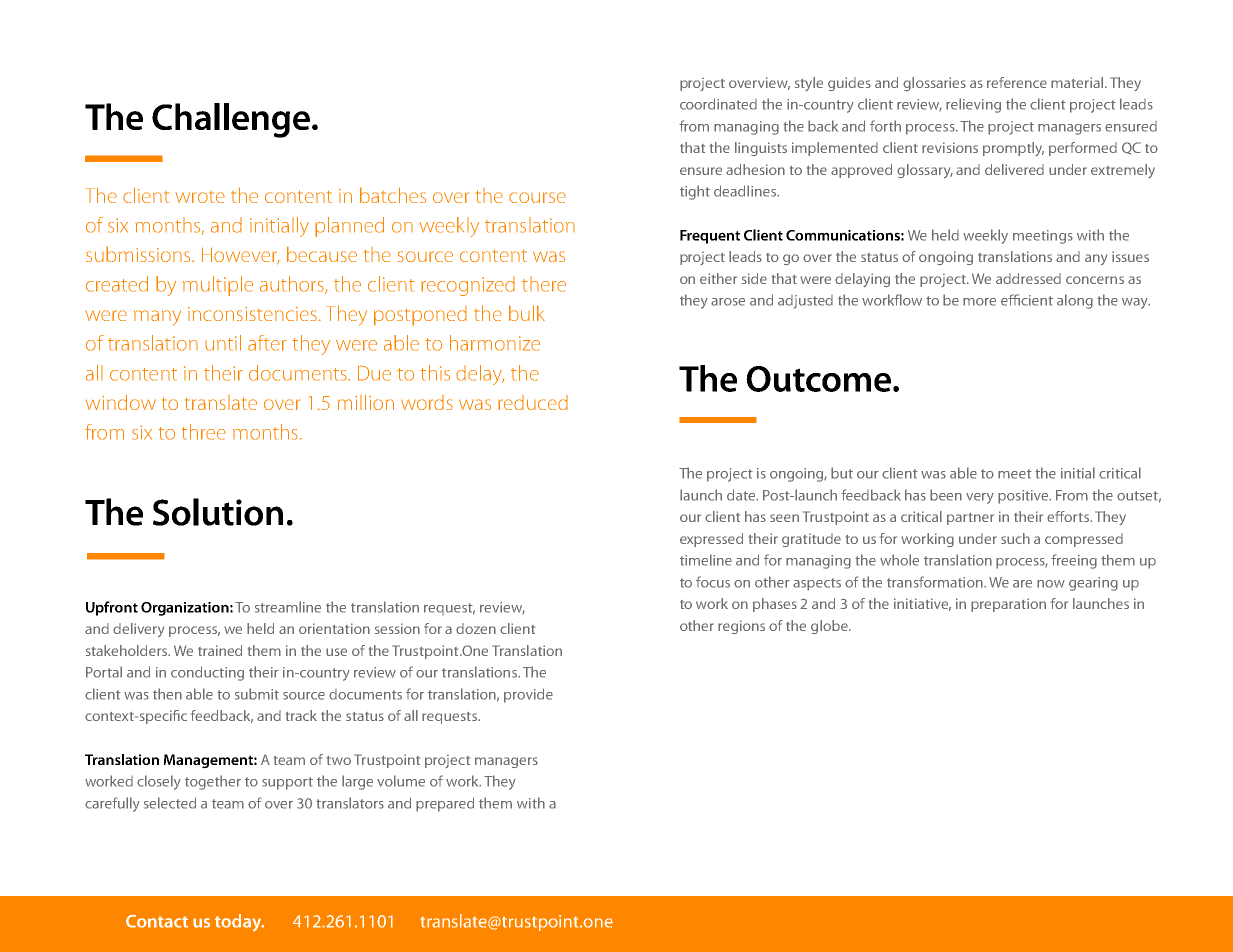 The height and width of the document is (952, 1233). I want to click on reduced, so click(533, 402).
